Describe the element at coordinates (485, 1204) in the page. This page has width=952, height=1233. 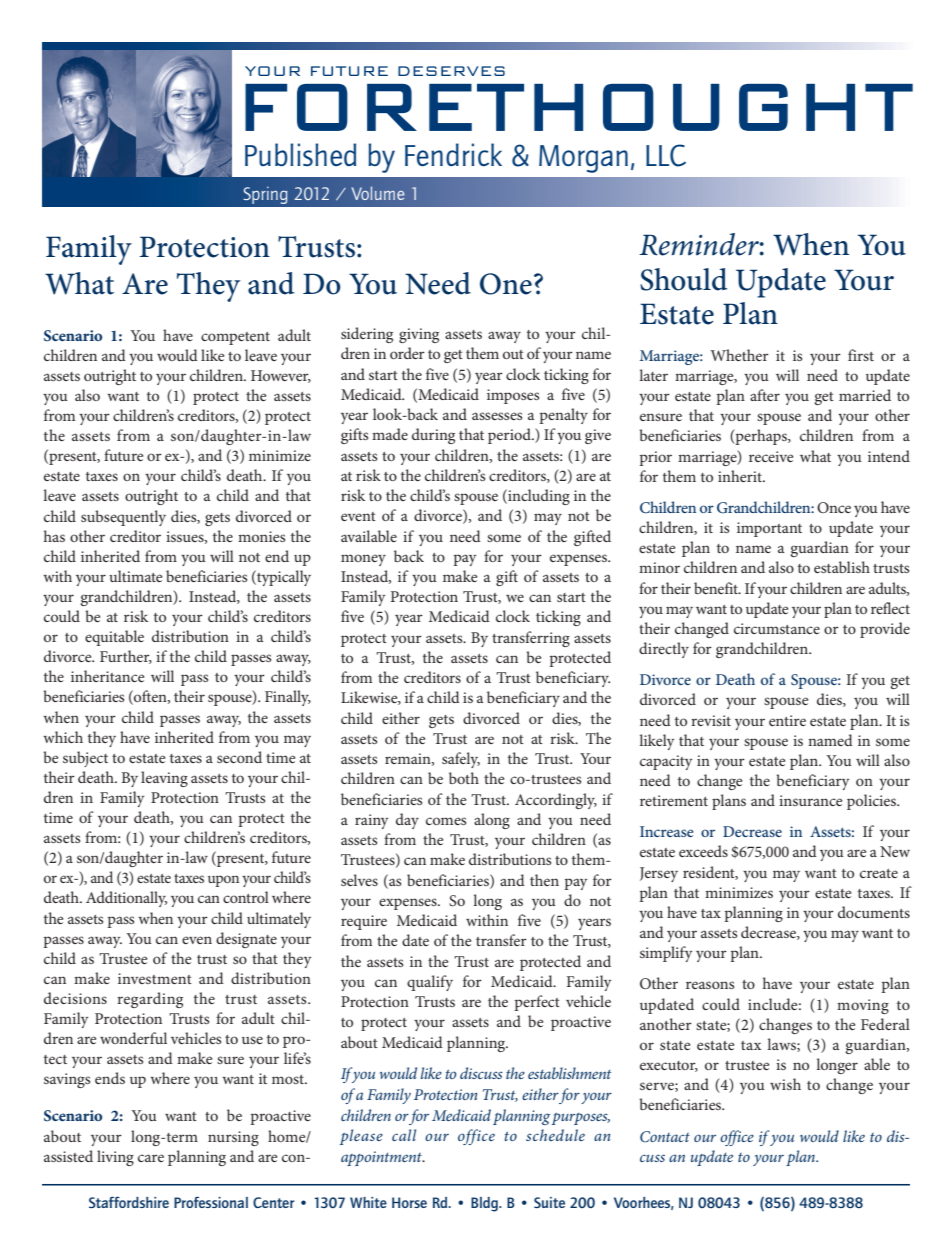
I see `Bldg` at that location.
